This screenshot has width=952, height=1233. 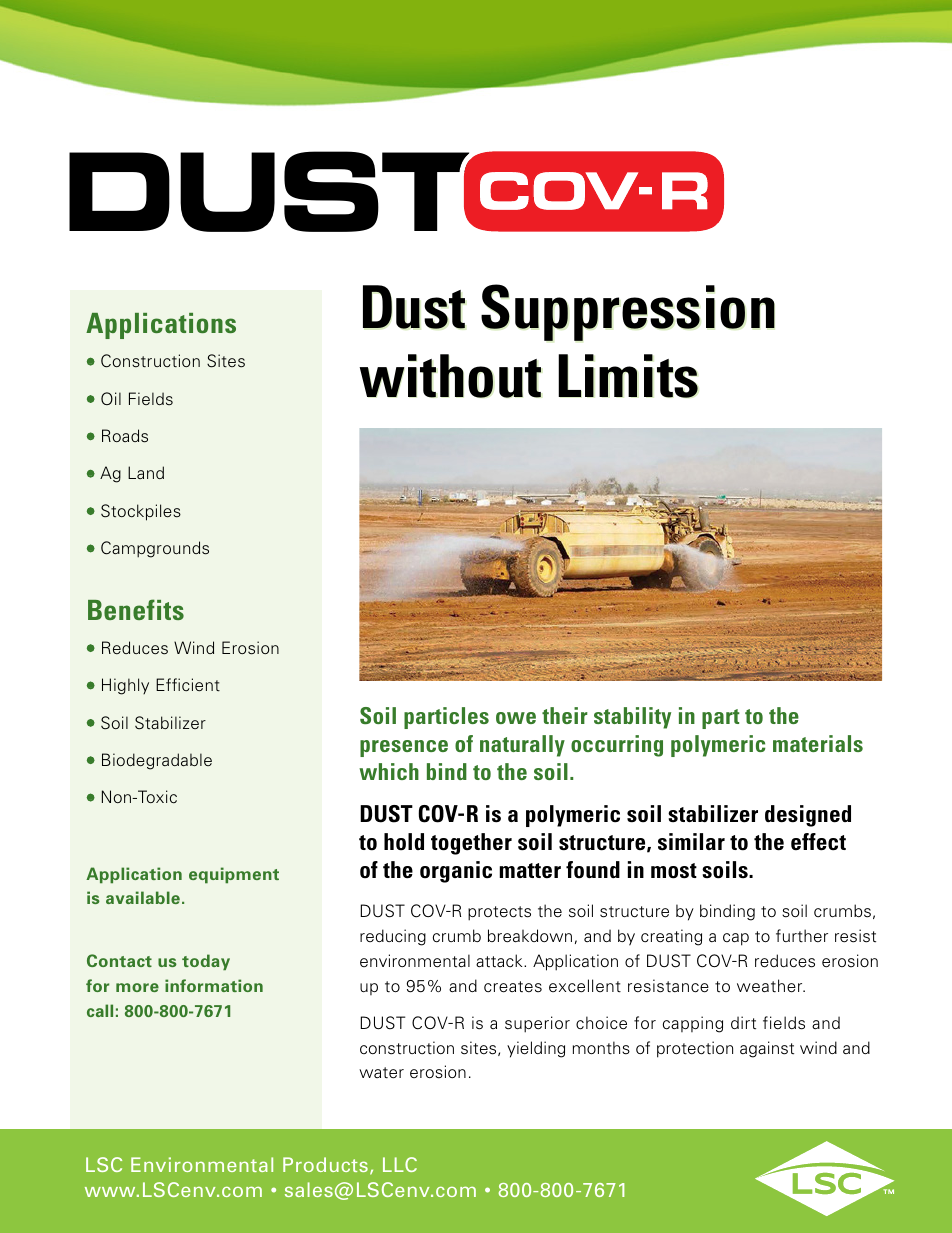 What do you see at coordinates (157, 761) in the screenshot?
I see `Biodegradable` at bounding box center [157, 761].
